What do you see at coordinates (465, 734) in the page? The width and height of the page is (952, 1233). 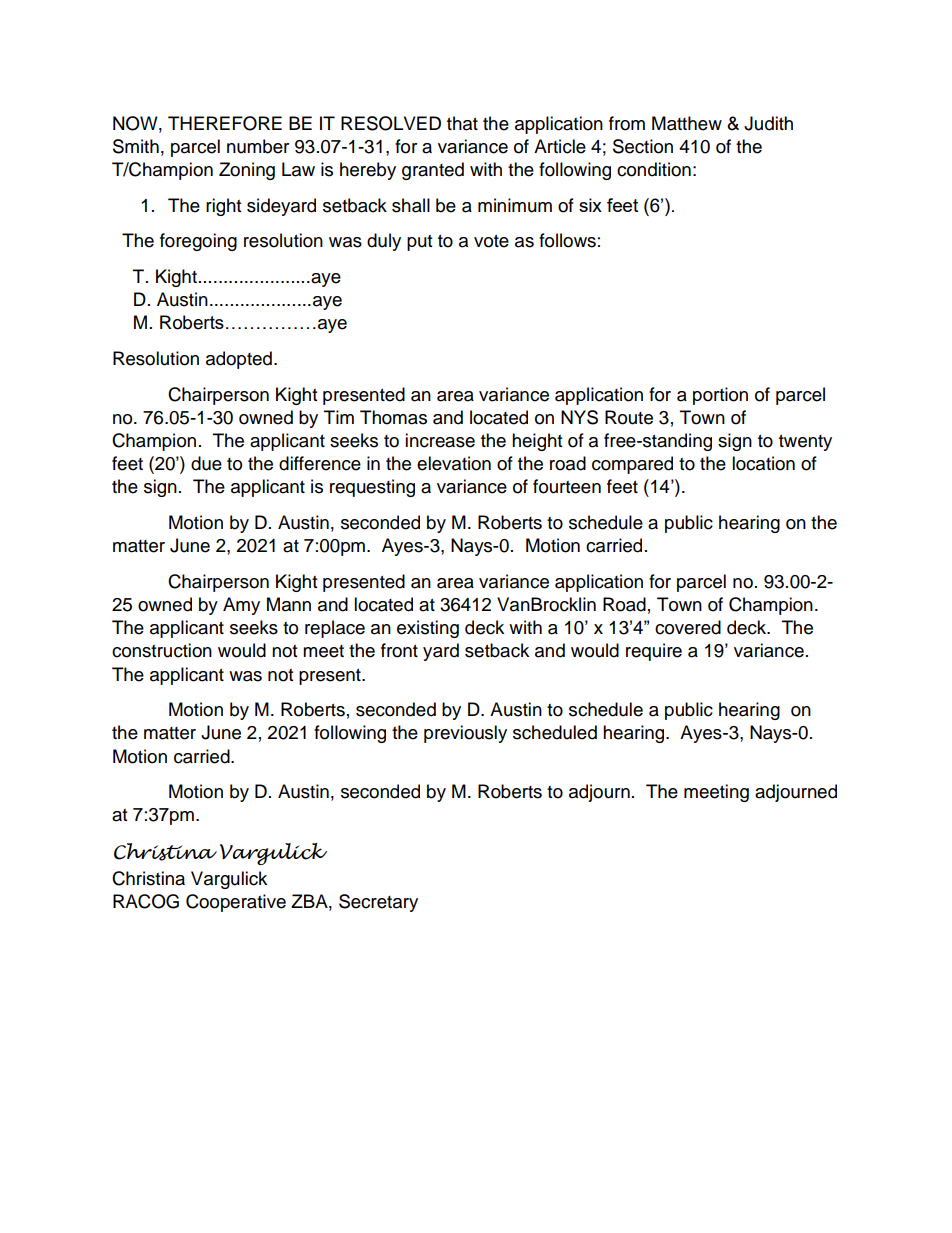 I see `previously` at bounding box center [465, 734].
